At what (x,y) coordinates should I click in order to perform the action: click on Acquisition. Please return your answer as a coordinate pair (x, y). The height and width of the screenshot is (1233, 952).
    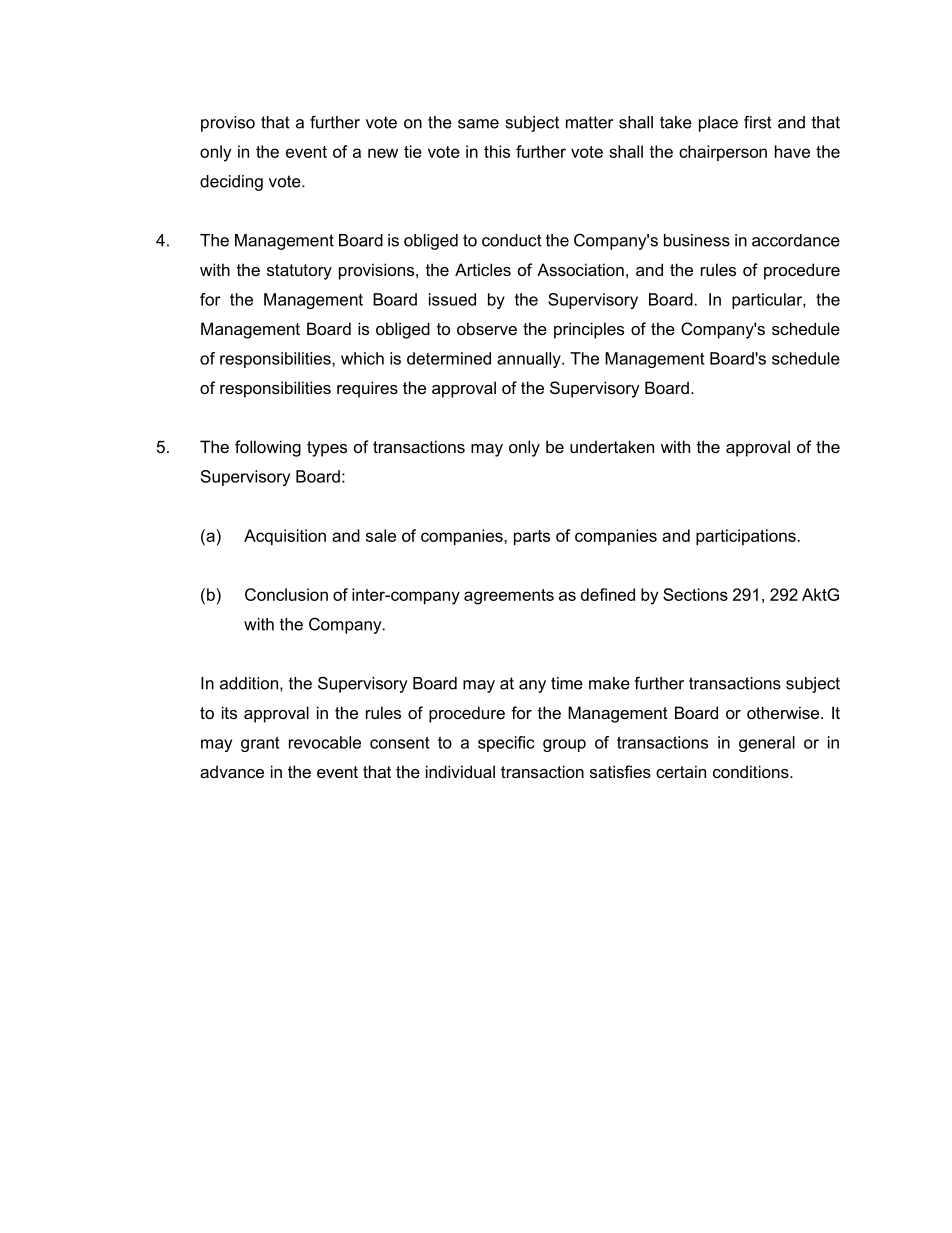
    Looking at the image, I should click on (285, 537).
